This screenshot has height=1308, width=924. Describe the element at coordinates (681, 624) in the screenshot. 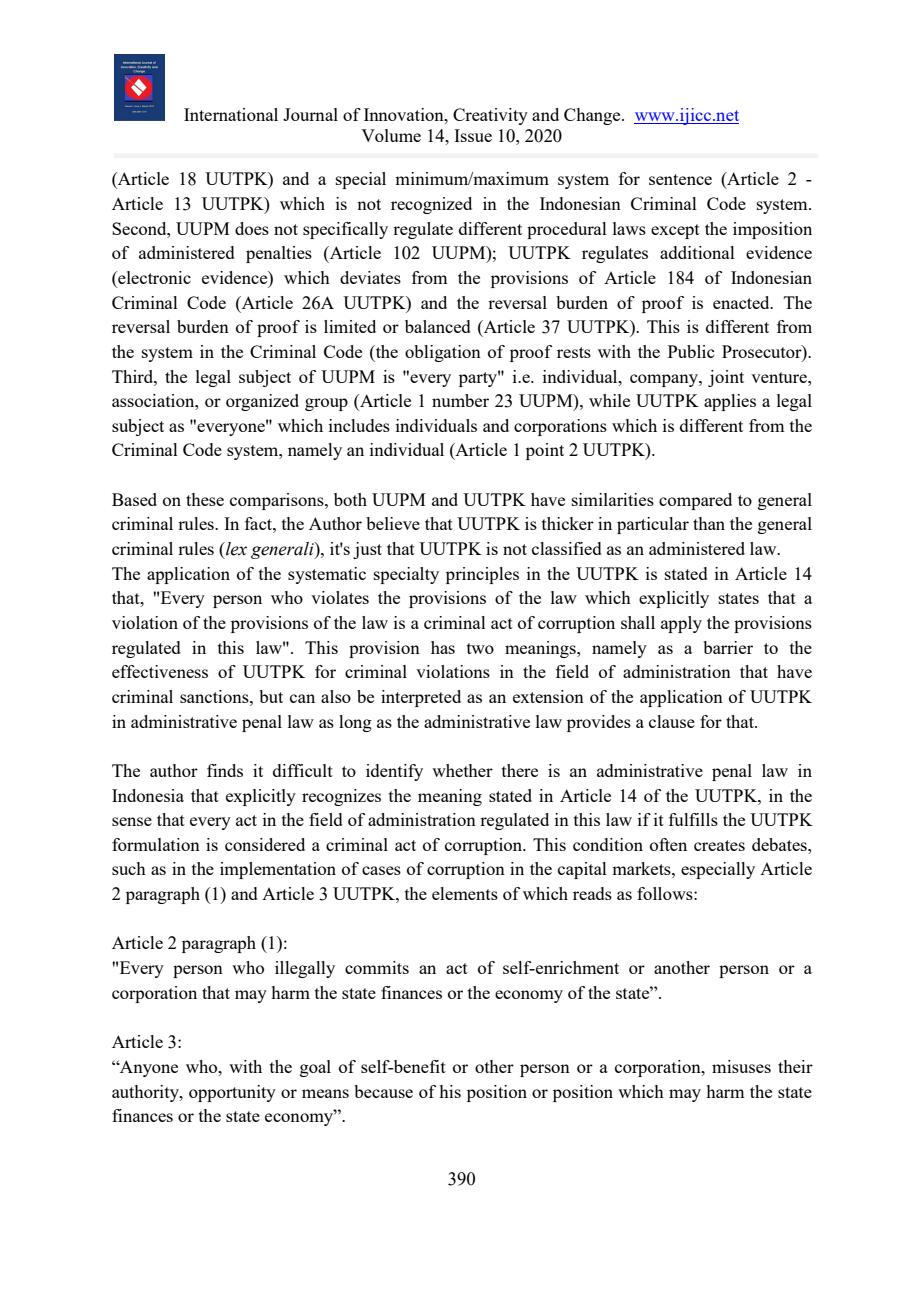

I see `apply` at that location.
